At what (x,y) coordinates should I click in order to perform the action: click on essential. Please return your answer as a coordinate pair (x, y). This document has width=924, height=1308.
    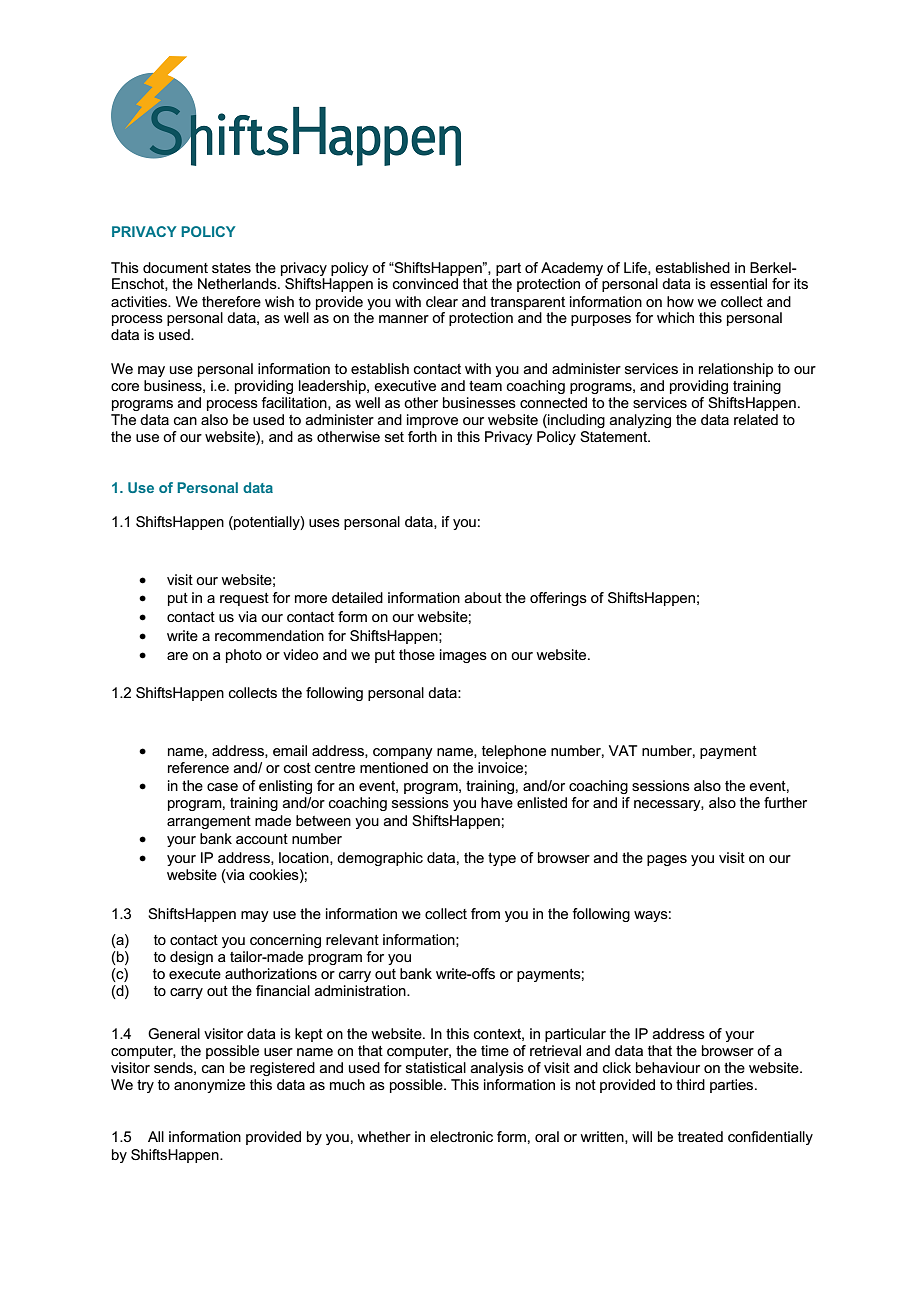
    Looking at the image, I should click on (738, 283).
